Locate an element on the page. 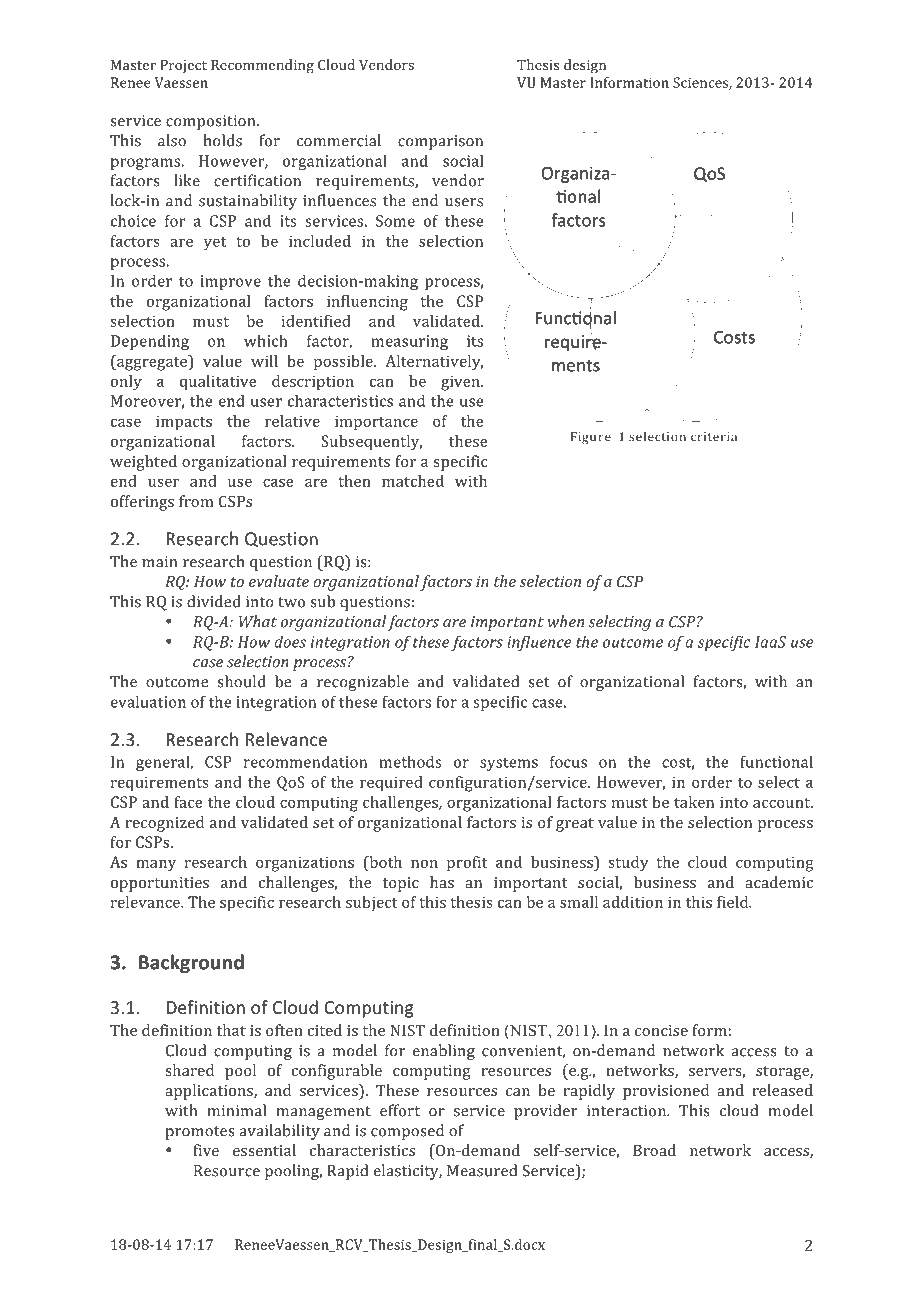 The image size is (924, 1308). matched is located at coordinates (413, 481).
